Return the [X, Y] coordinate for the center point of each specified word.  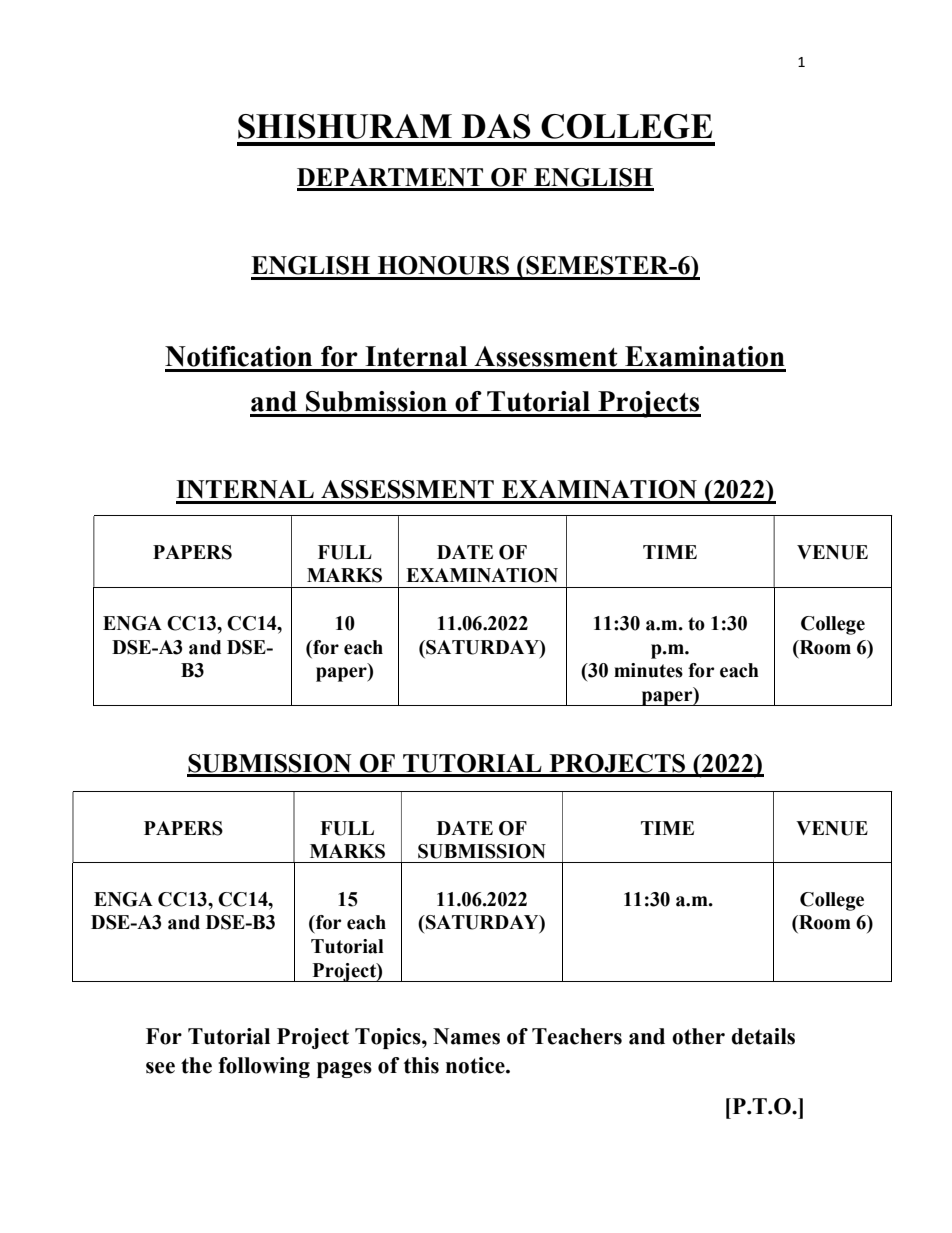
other [698, 1036]
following [264, 1067]
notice [476, 1065]
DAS [496, 126]
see [160, 1068]
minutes [648, 670]
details [763, 1036]
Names [466, 1036]
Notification [238, 356]
